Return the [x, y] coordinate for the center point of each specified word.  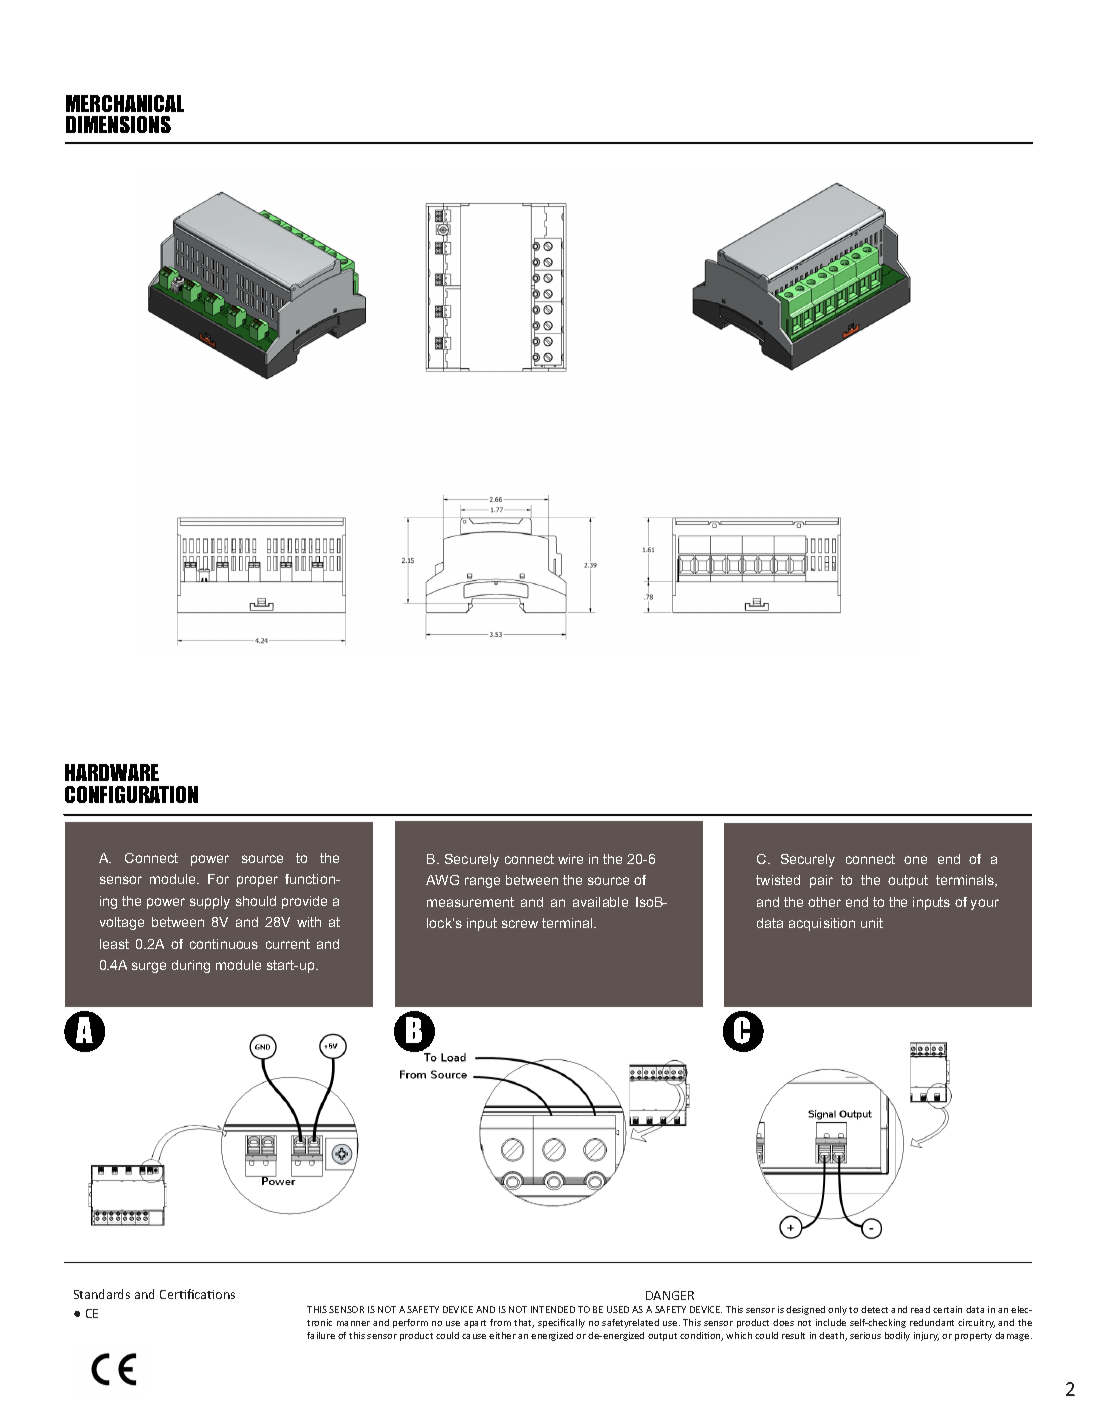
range [482, 882]
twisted [778, 880]
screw [520, 924]
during [191, 966]
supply [210, 902]
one [915, 860]
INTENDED [553, 1309]
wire [570, 859]
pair [821, 881]
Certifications [197, 1294]
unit [872, 923]
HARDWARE [112, 772]
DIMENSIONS [118, 124]
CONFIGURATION [131, 794]
